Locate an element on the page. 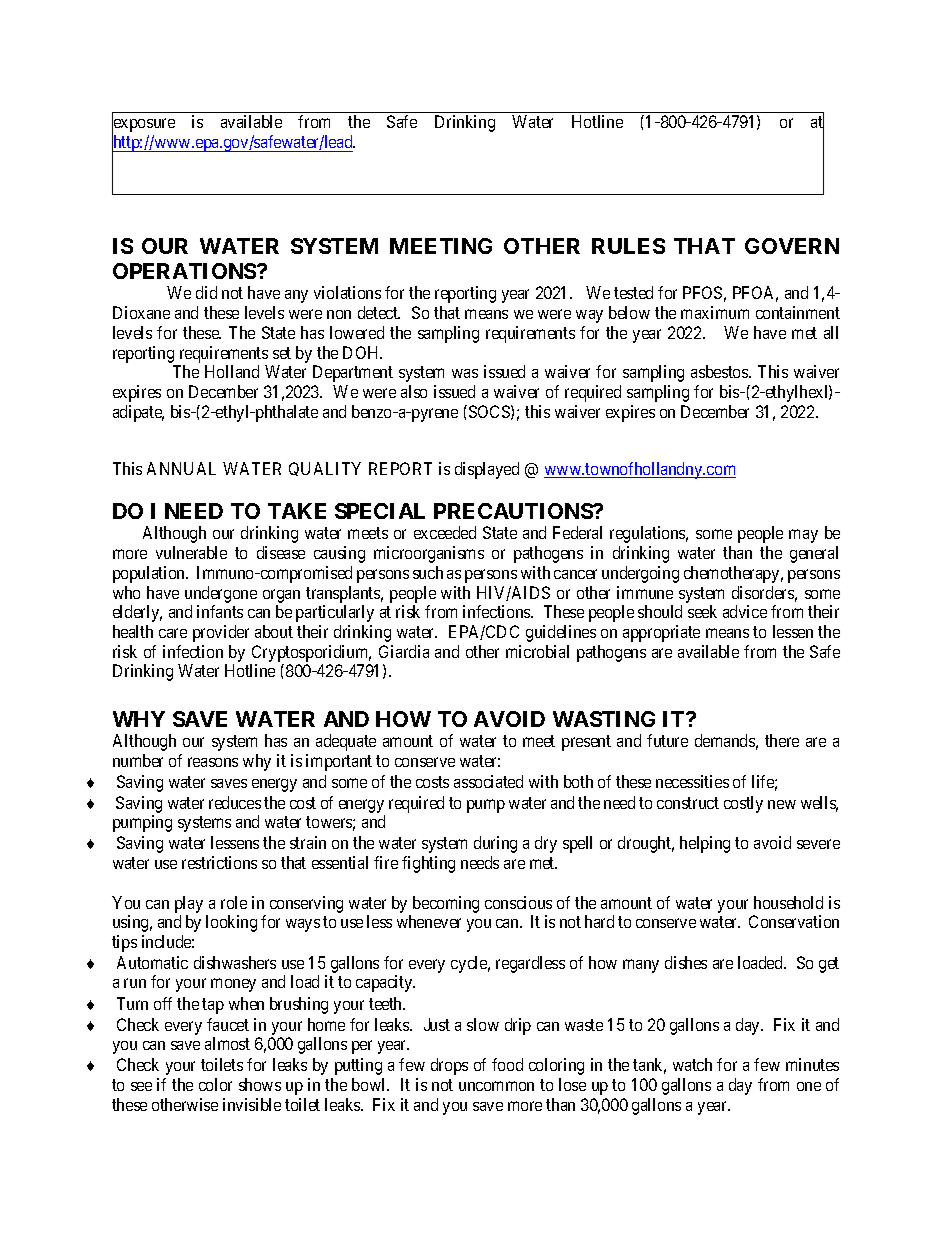  GOVERN is located at coordinates (792, 246).
